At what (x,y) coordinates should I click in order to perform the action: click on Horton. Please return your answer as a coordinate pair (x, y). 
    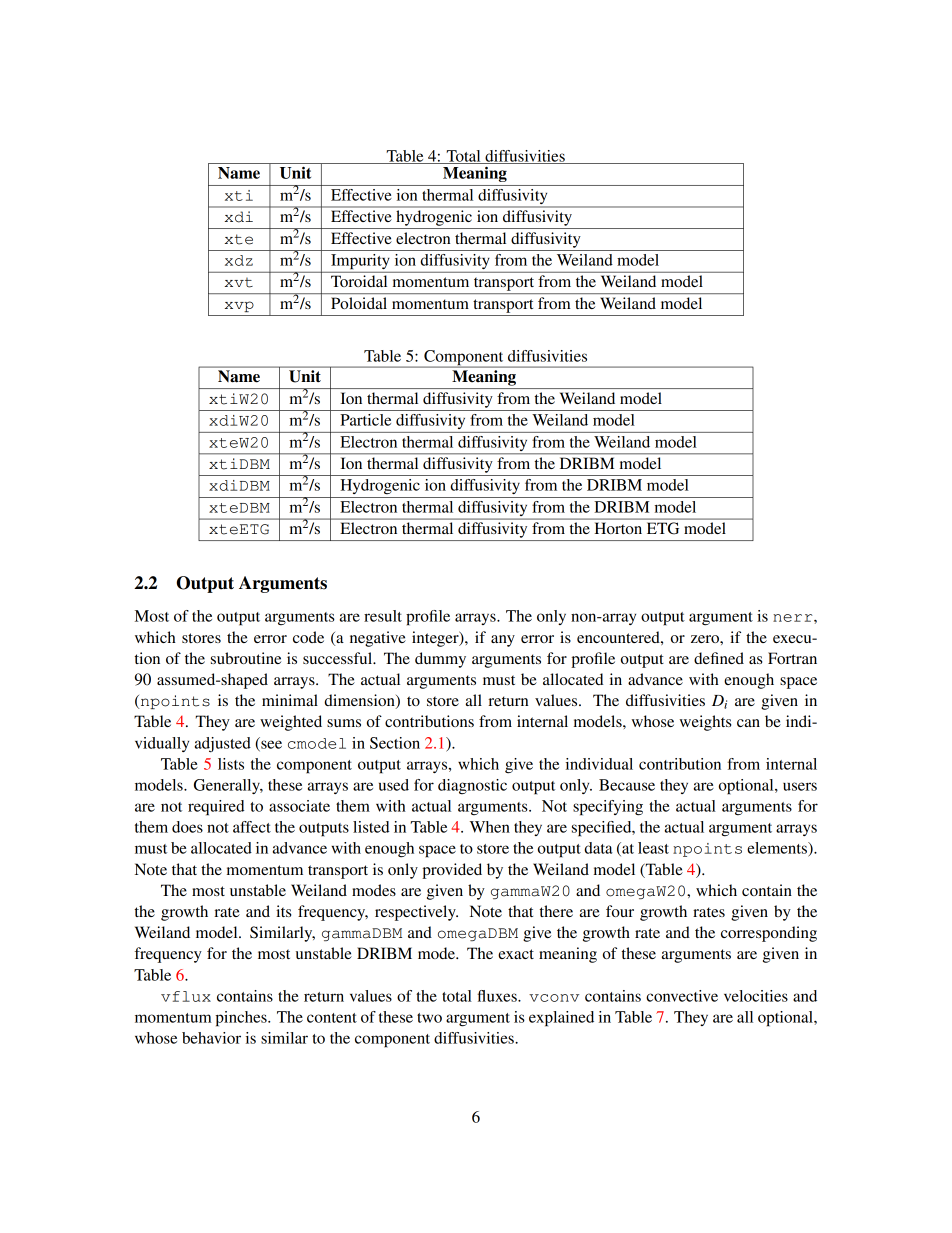
    Looking at the image, I should click on (618, 528).
